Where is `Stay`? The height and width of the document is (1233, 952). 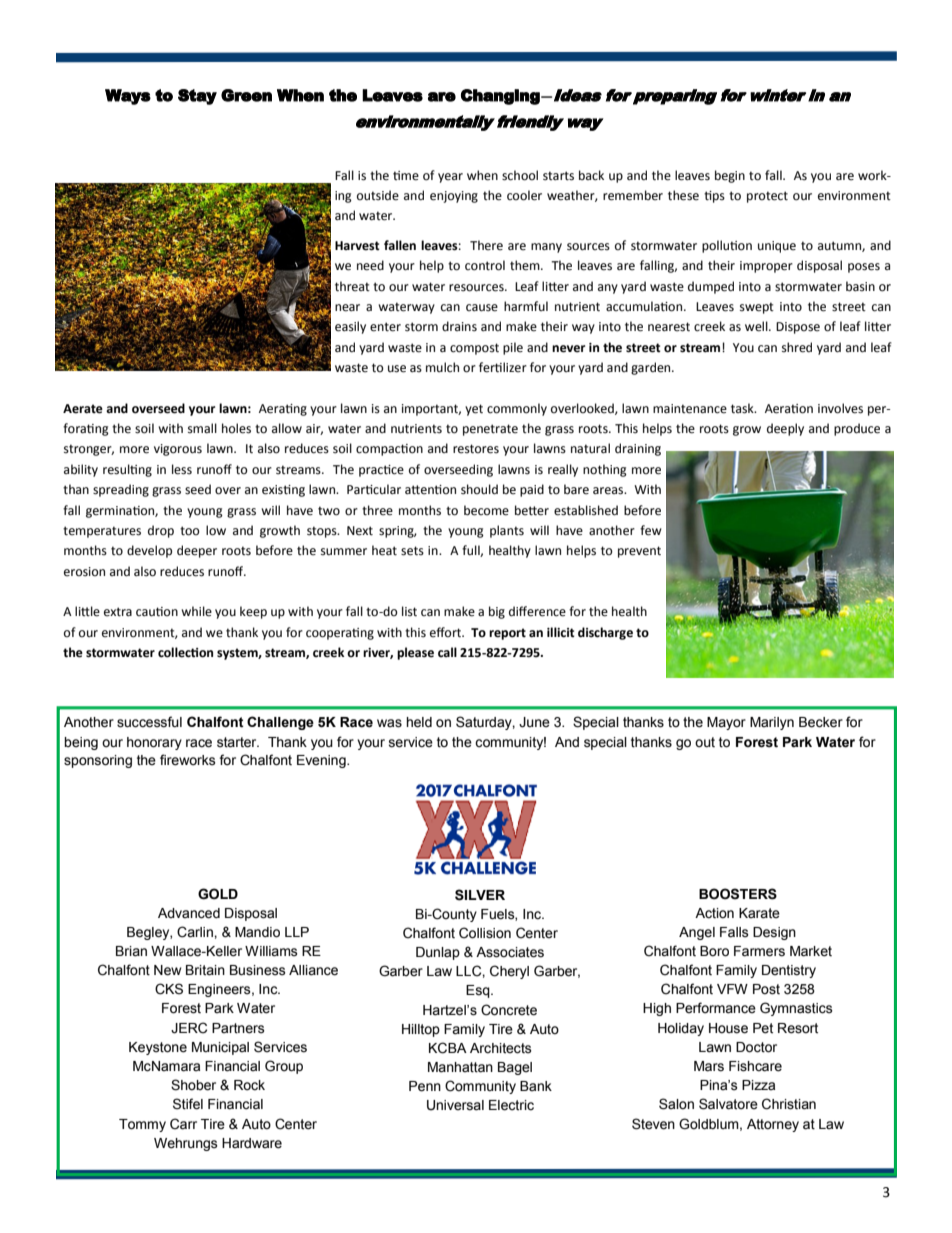
Stay is located at coordinates (197, 97).
